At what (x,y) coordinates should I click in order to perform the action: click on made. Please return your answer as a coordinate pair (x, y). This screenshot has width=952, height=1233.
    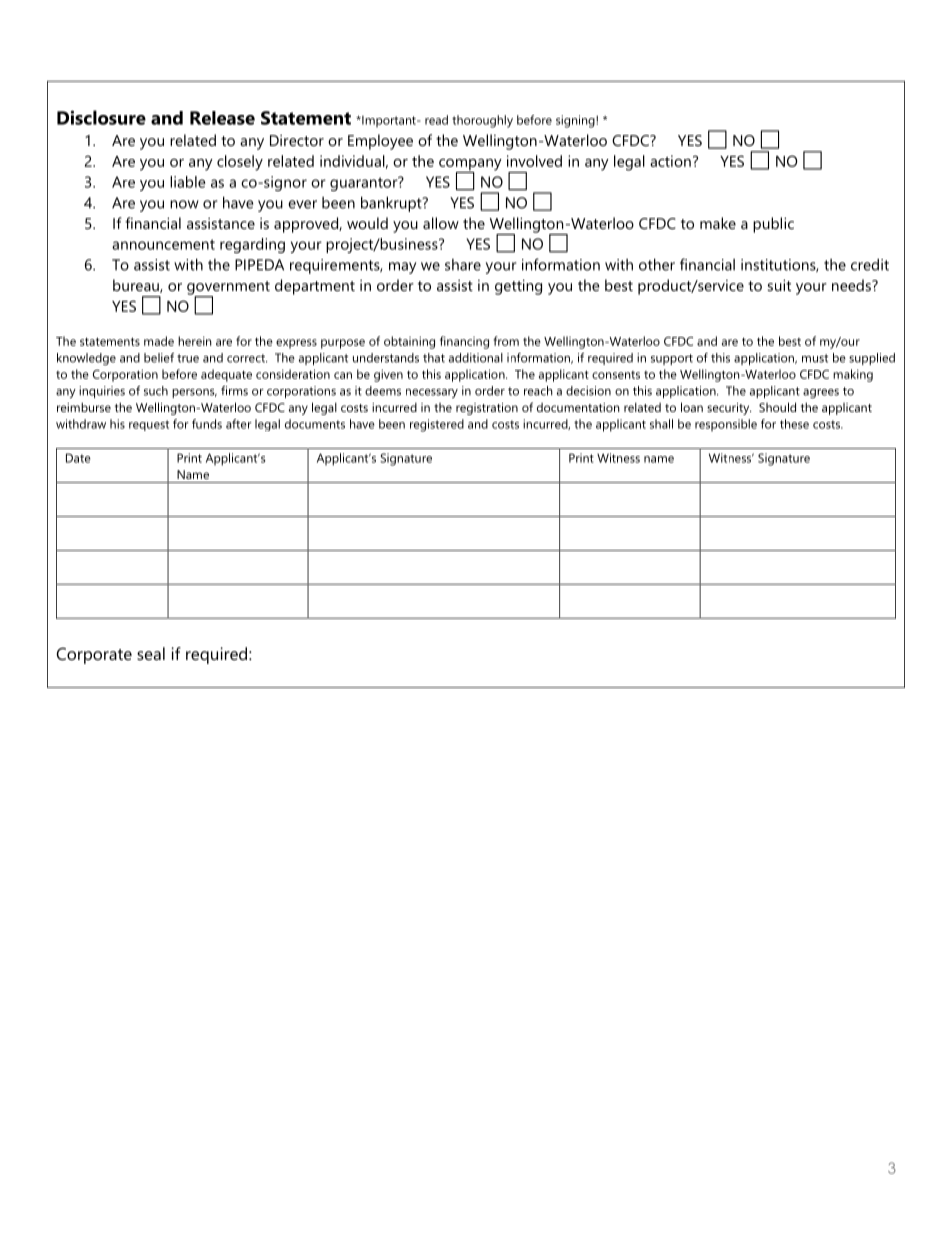
    Looking at the image, I should click on (159, 341).
